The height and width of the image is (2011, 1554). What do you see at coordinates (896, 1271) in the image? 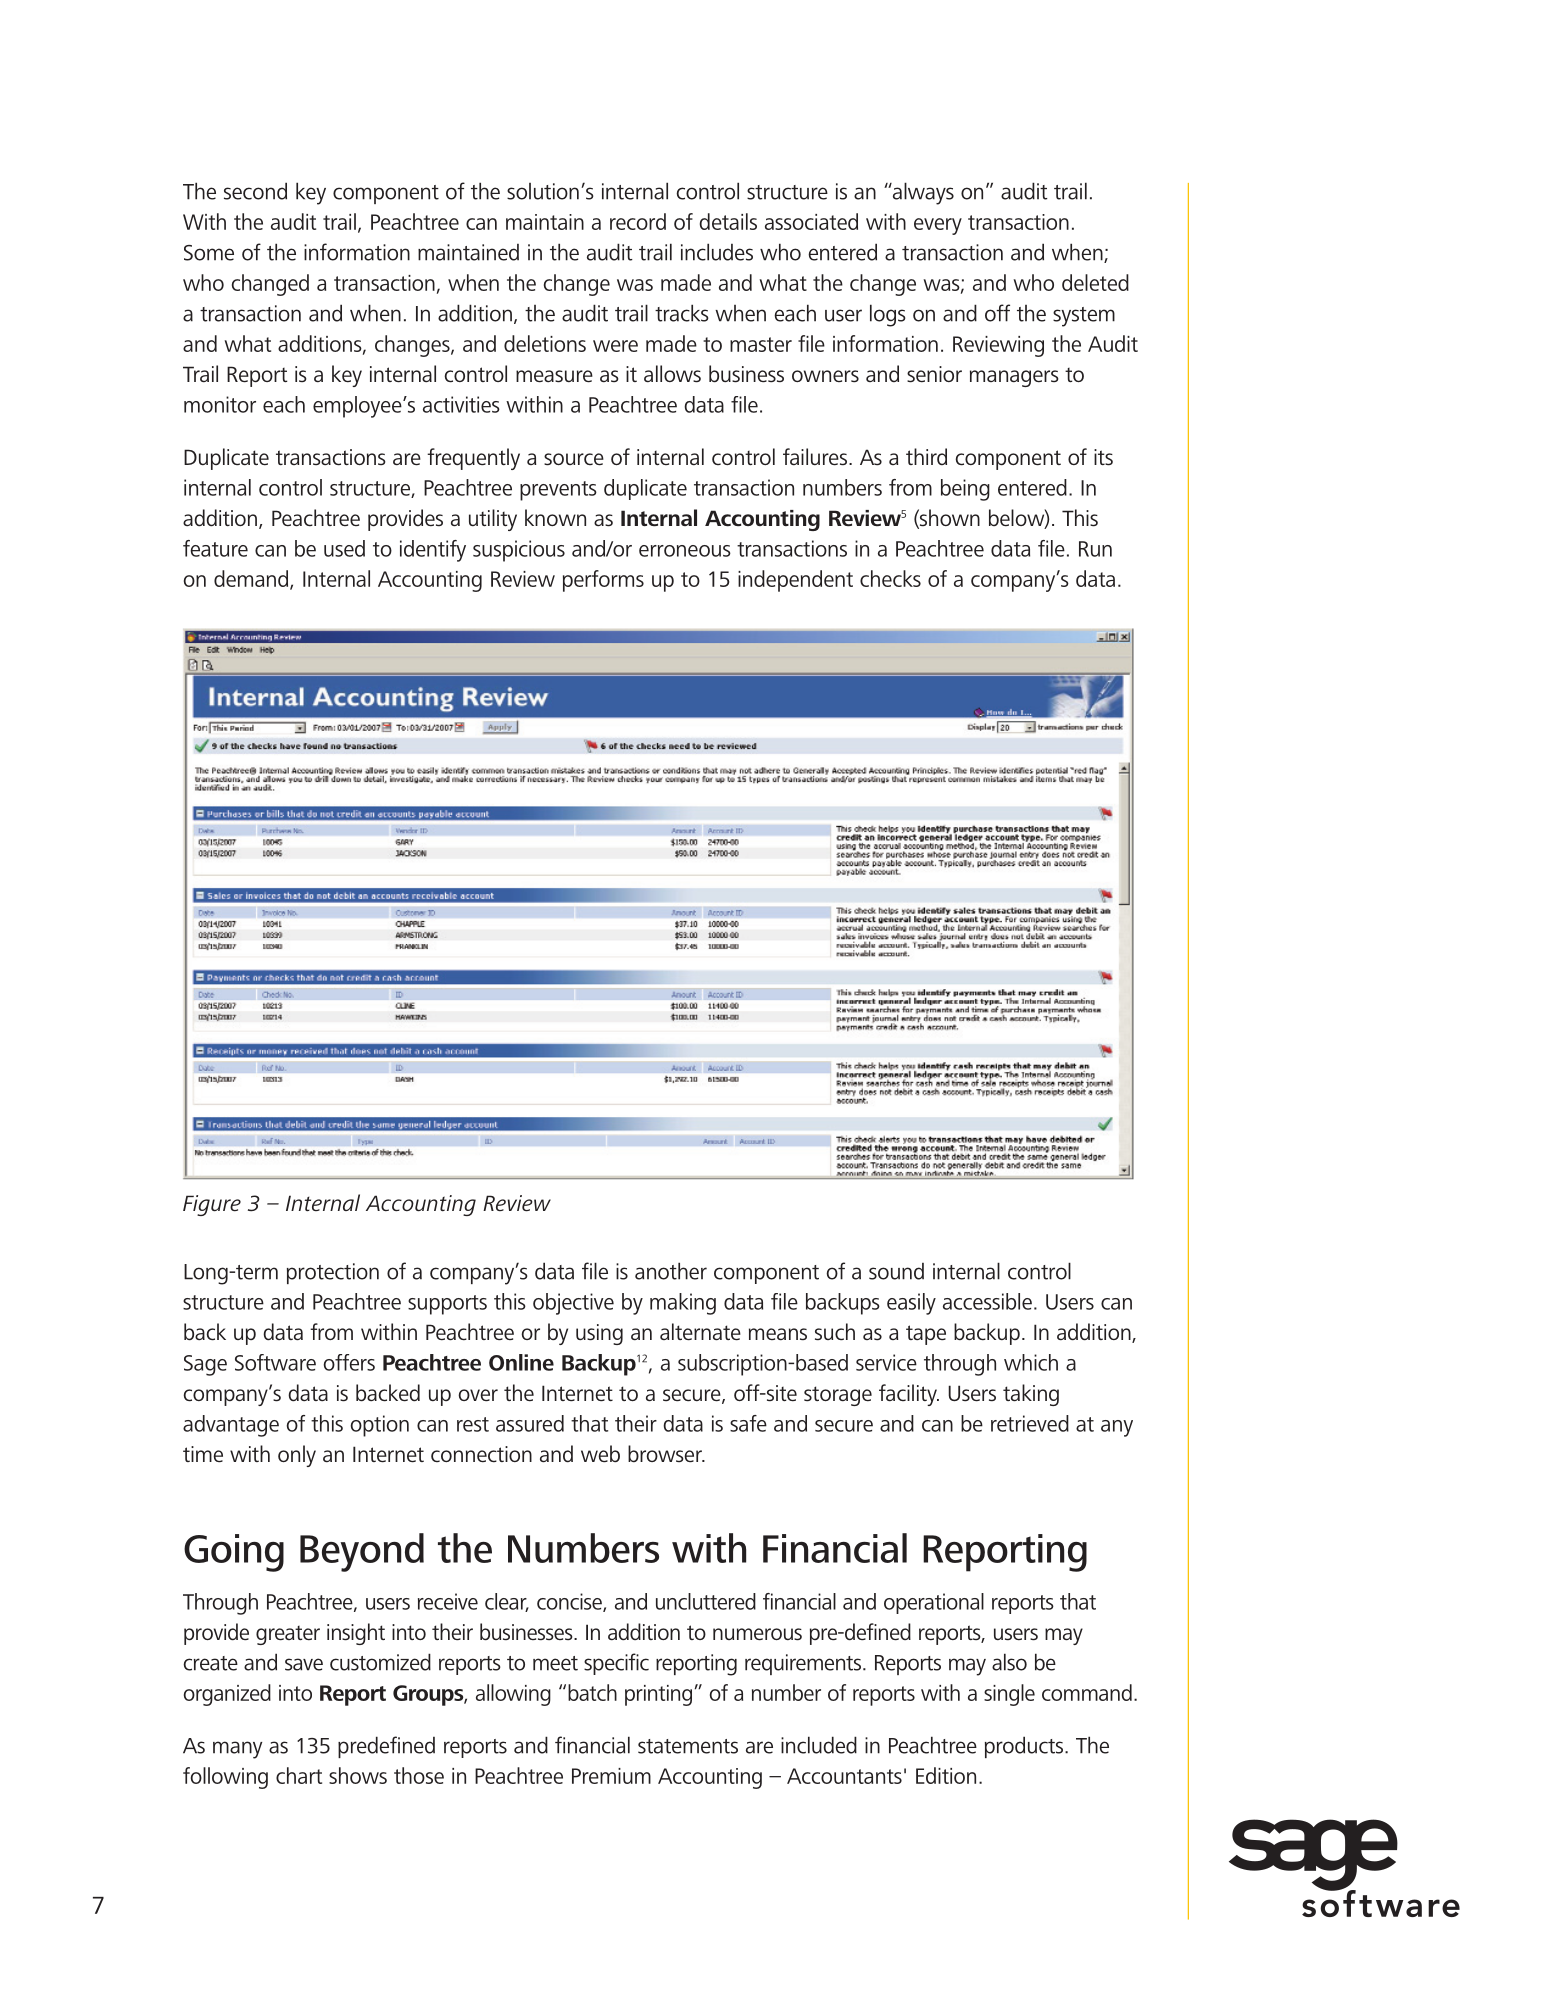
I see `sound` at bounding box center [896, 1271].
